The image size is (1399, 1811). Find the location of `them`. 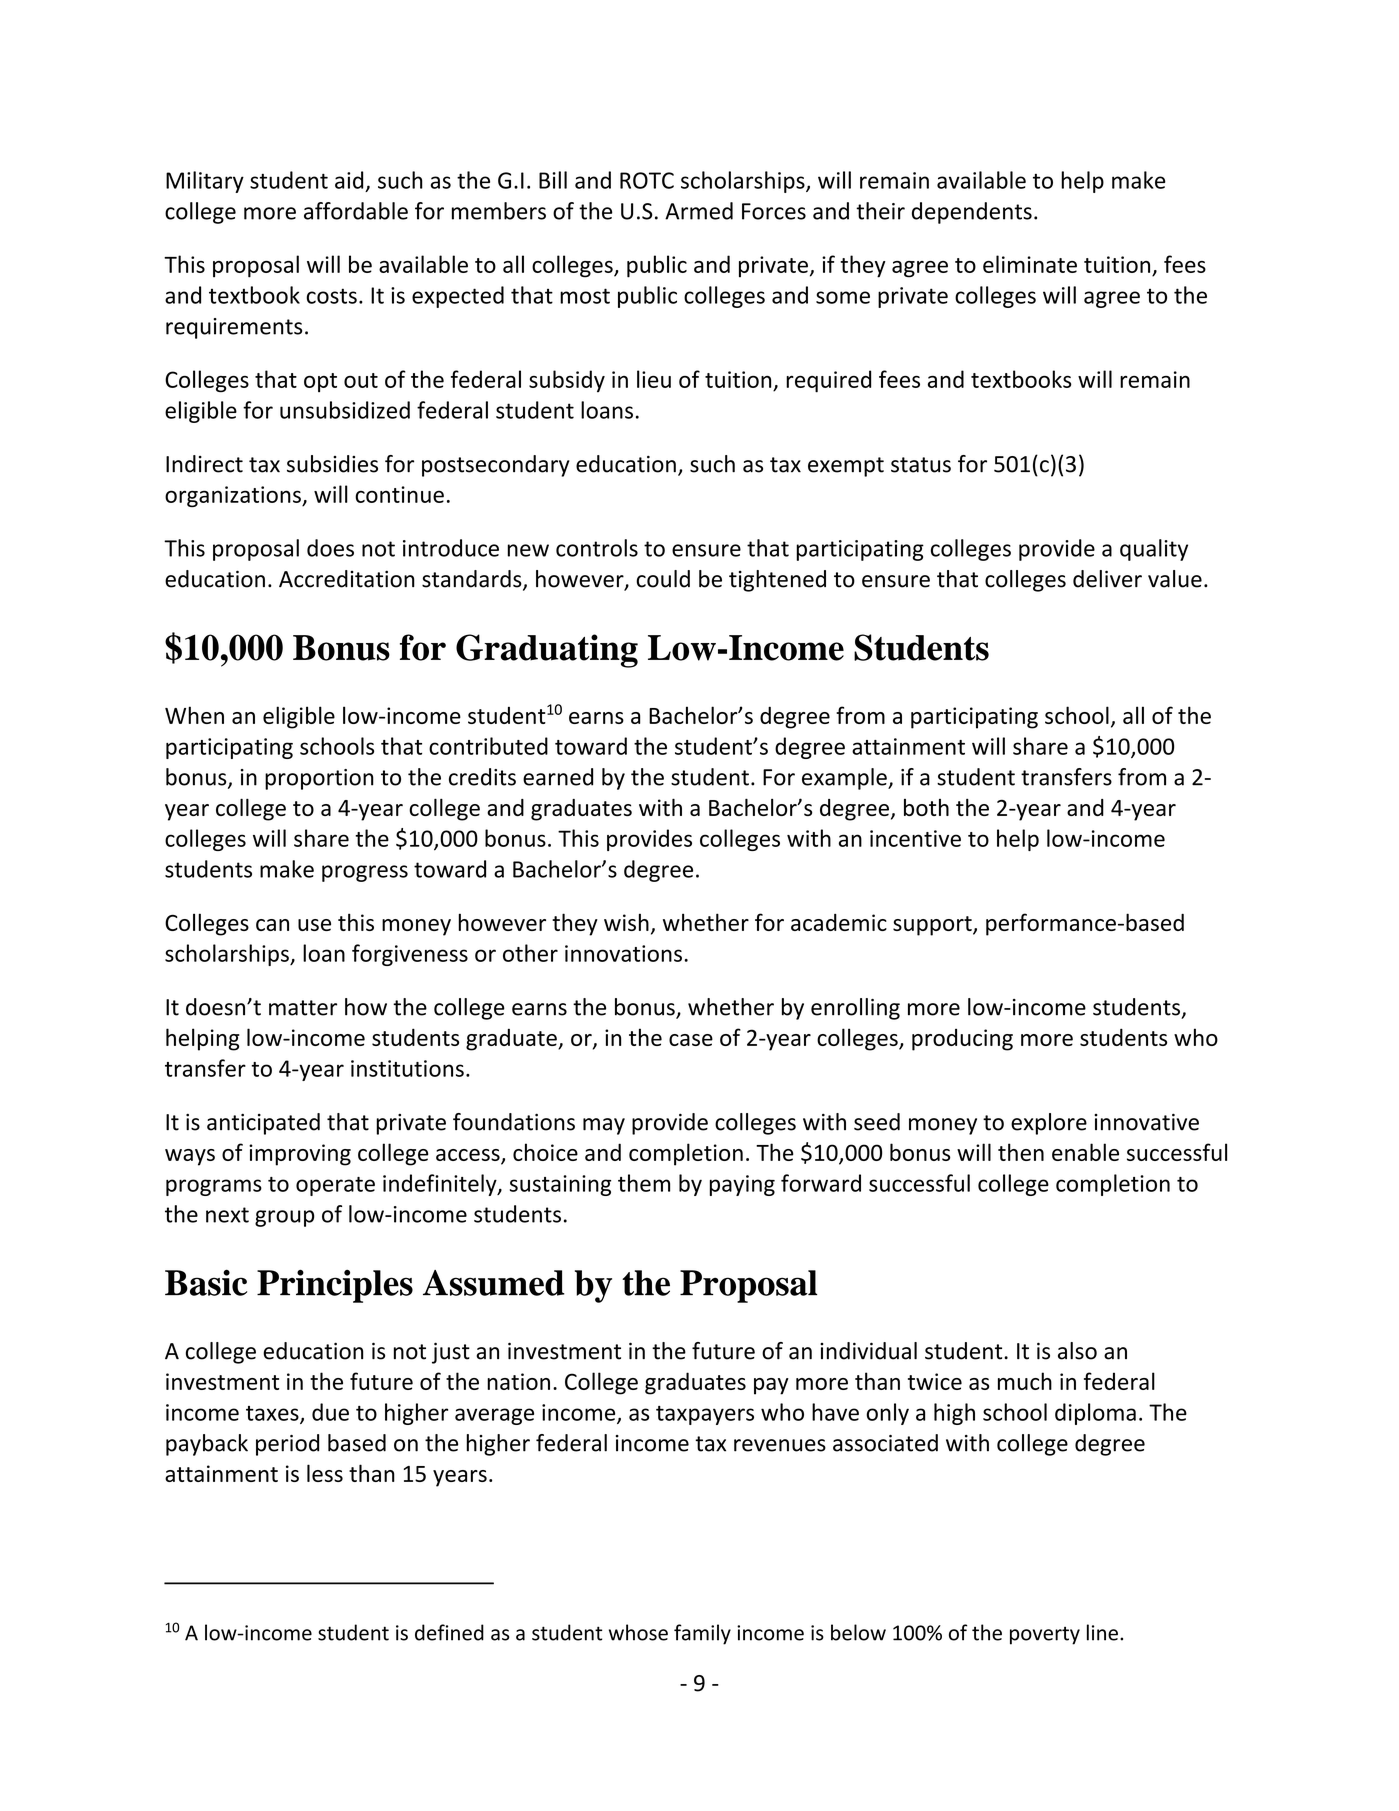

them is located at coordinates (644, 1183).
